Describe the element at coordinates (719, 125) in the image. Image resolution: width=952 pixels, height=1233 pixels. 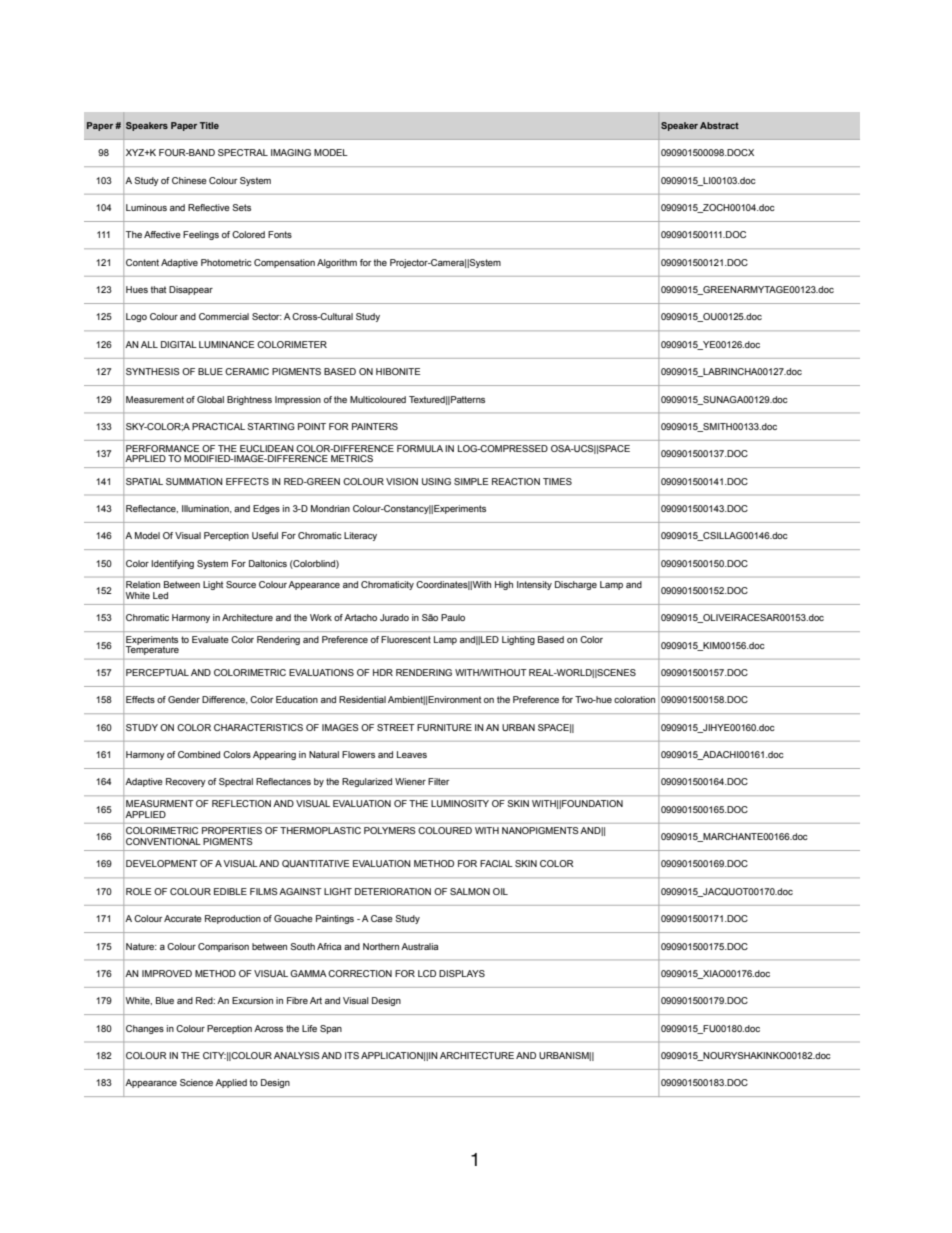
I see `Abstract` at that location.
